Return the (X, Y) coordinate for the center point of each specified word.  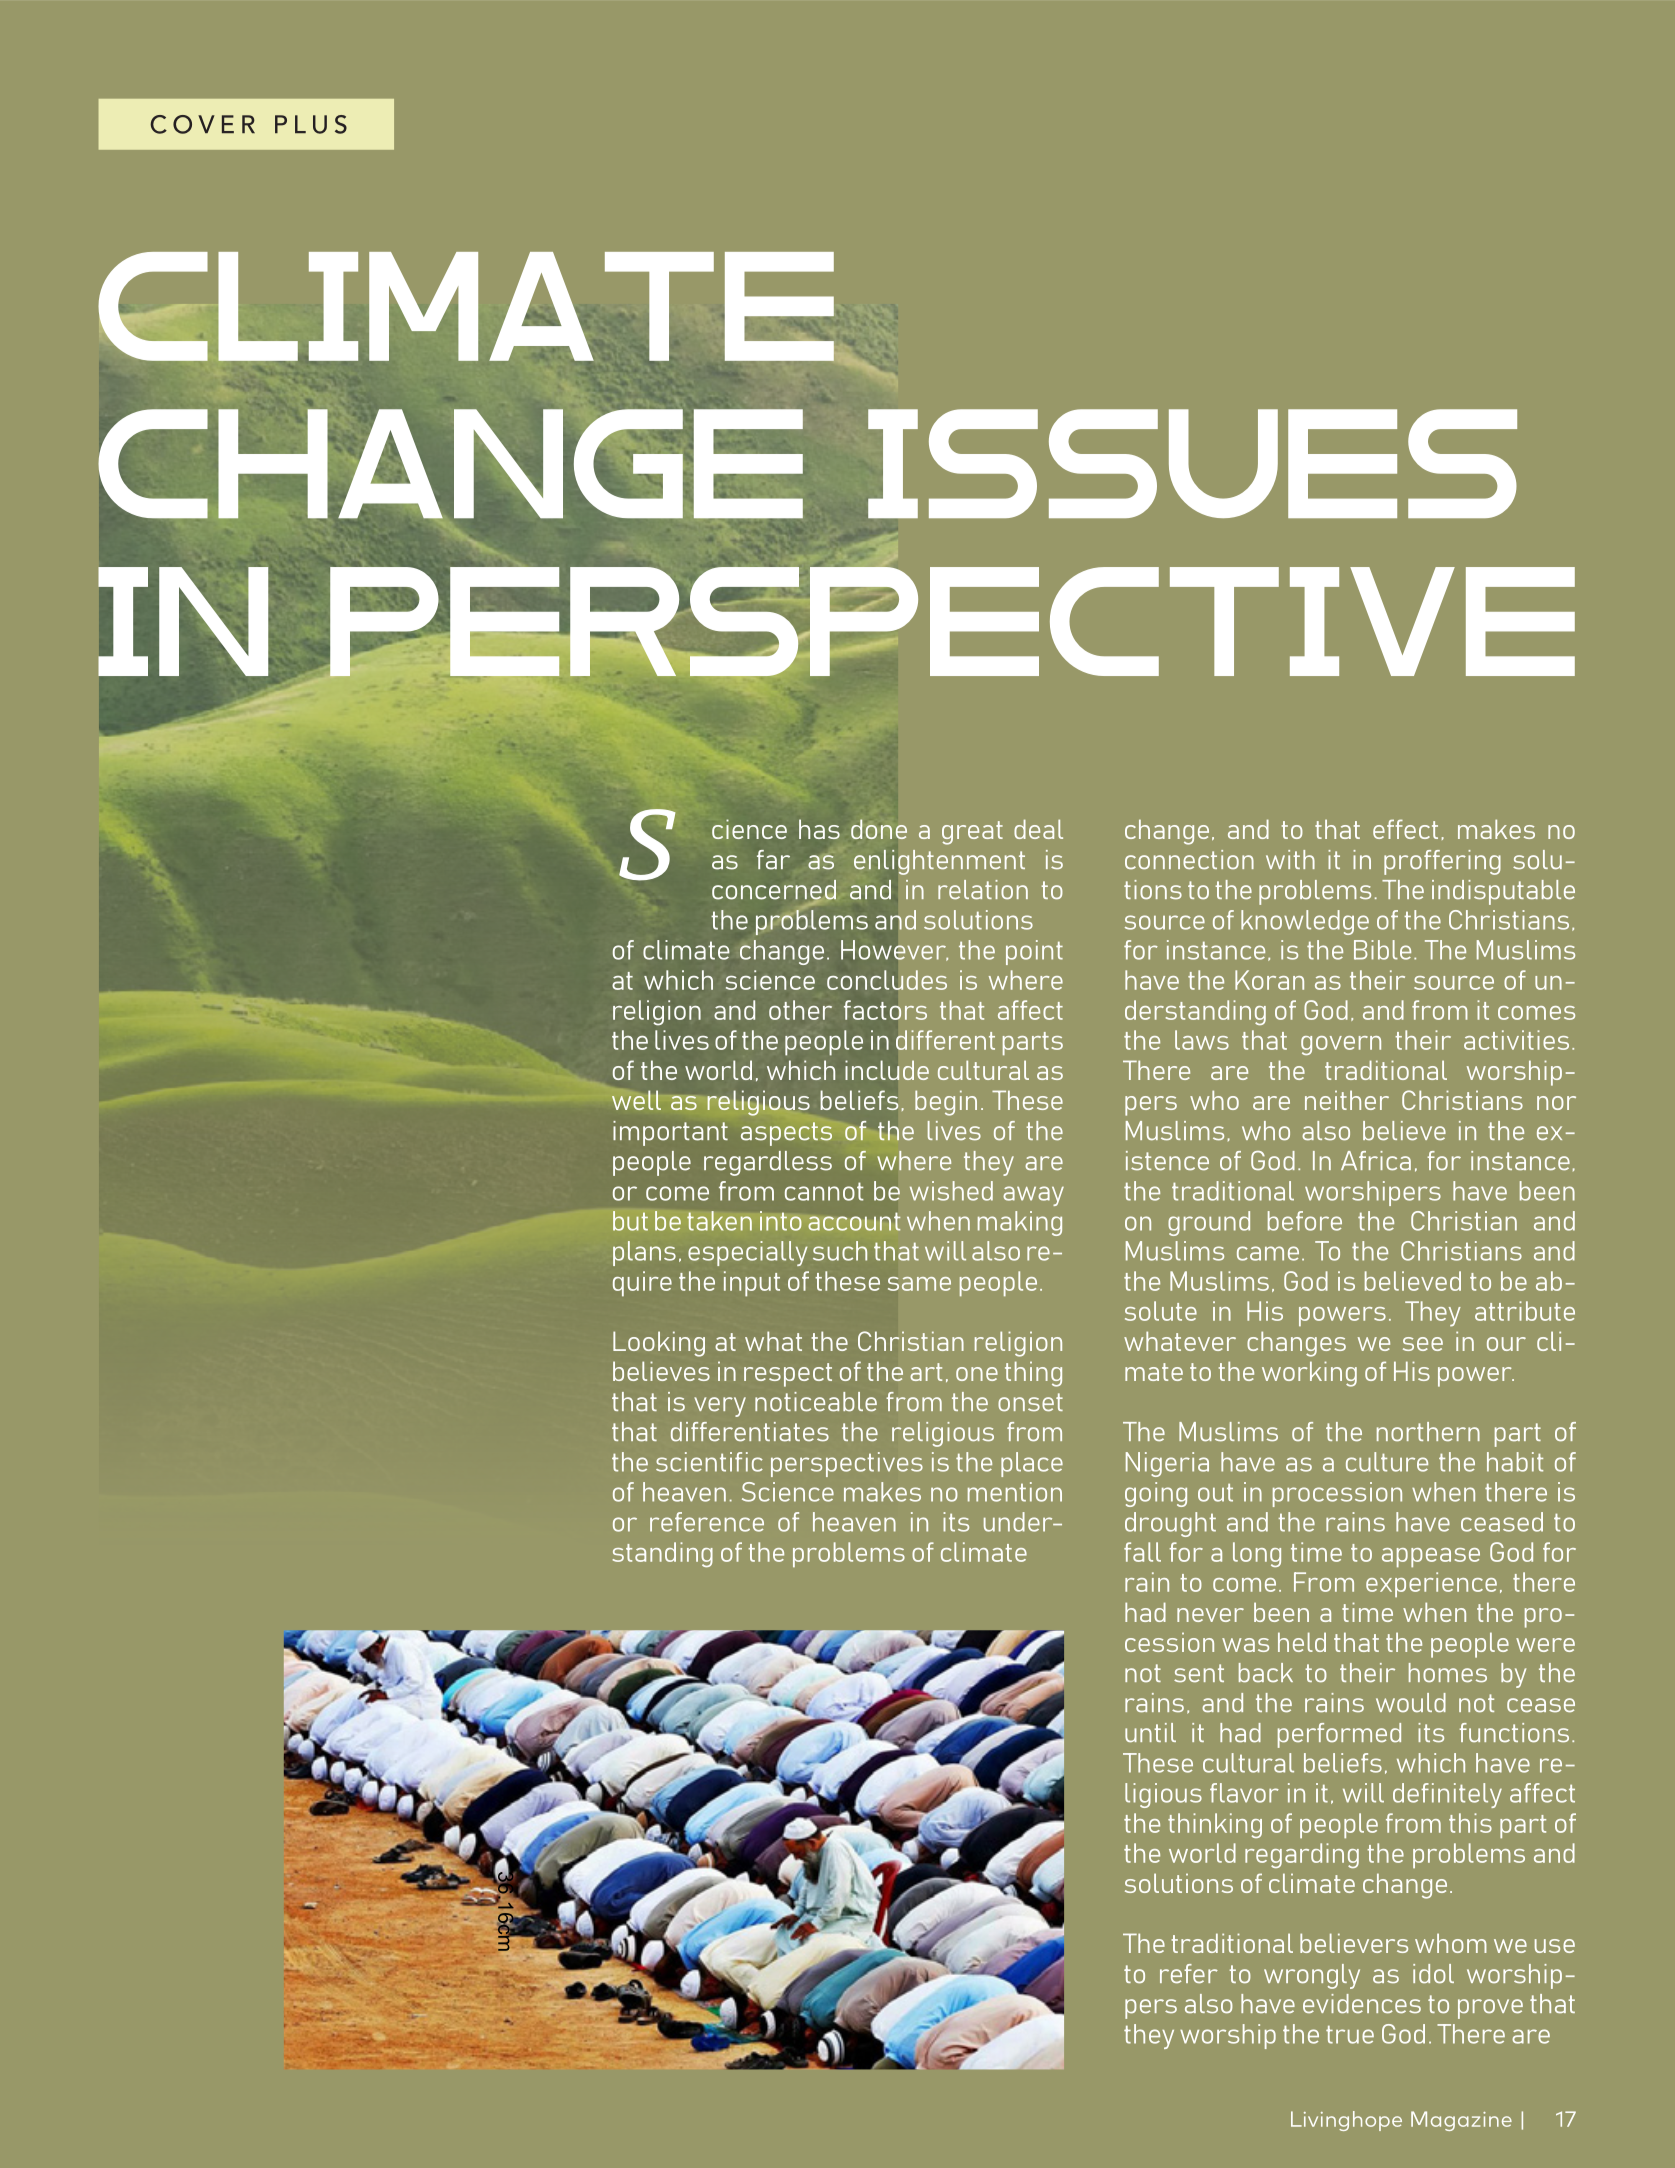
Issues (1192, 463)
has (819, 829)
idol (1433, 1973)
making (1020, 1223)
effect (1405, 829)
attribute (1525, 1311)
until (1150, 1732)
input (752, 1284)
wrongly (1312, 1976)
